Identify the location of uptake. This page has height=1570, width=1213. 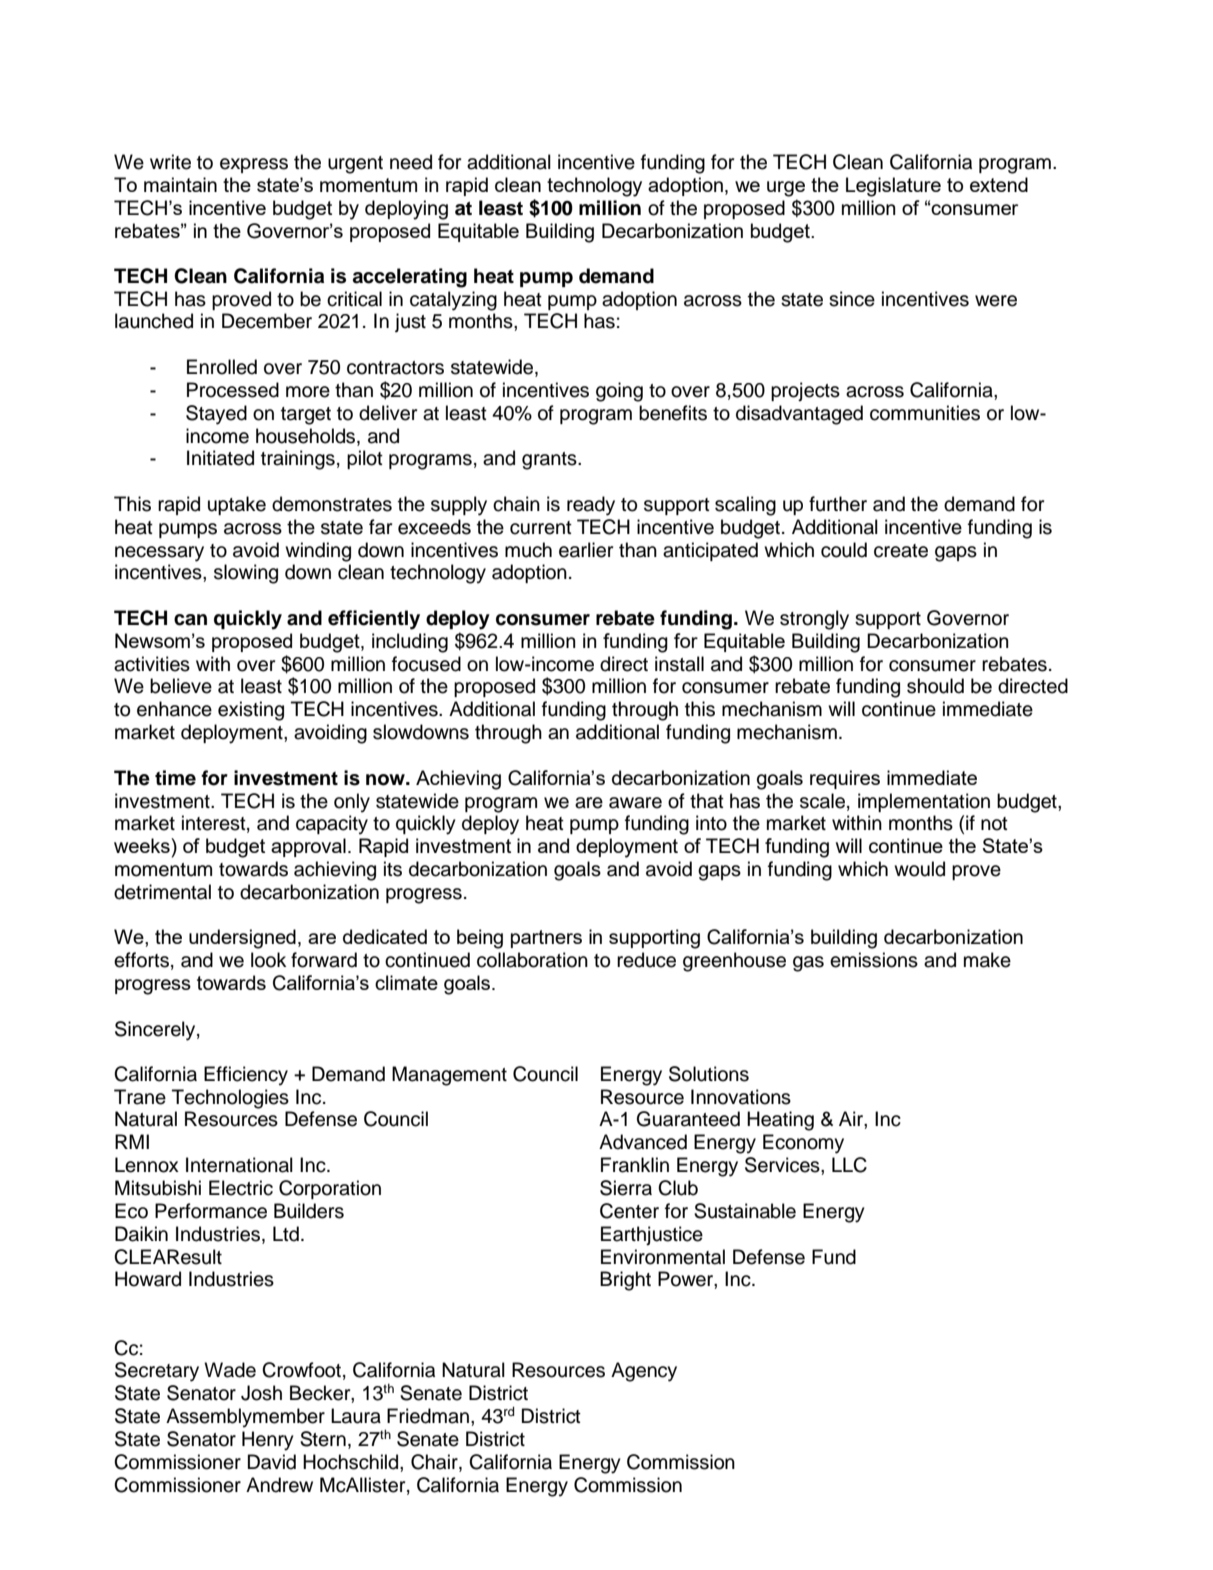
(237, 505).
